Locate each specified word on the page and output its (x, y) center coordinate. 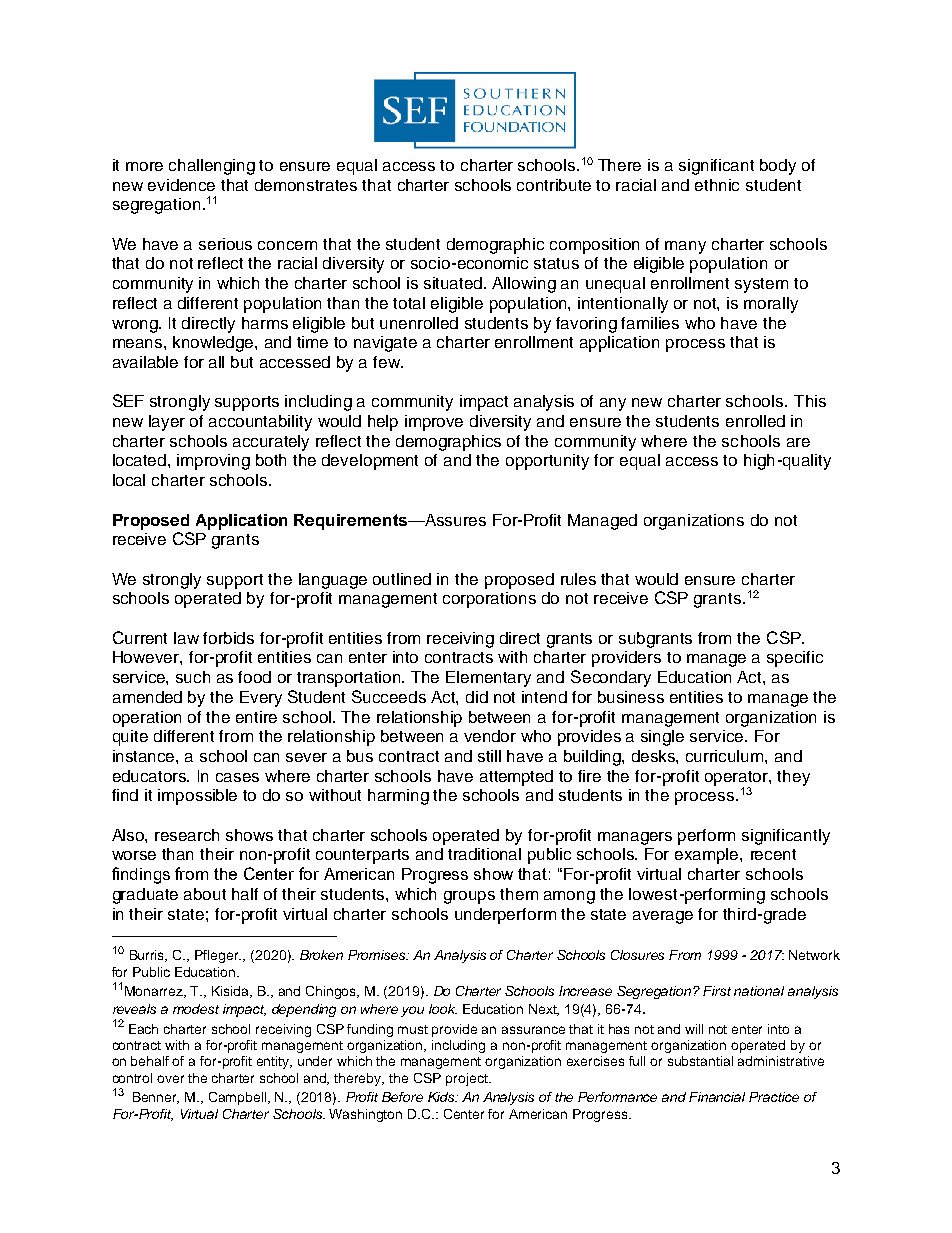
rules (578, 579)
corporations (489, 600)
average (663, 917)
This (810, 401)
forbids (228, 638)
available (145, 362)
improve (434, 423)
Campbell (239, 1098)
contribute (554, 185)
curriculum (726, 756)
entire (256, 717)
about (205, 894)
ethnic (717, 185)
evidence (181, 185)
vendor (490, 736)
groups (469, 897)
